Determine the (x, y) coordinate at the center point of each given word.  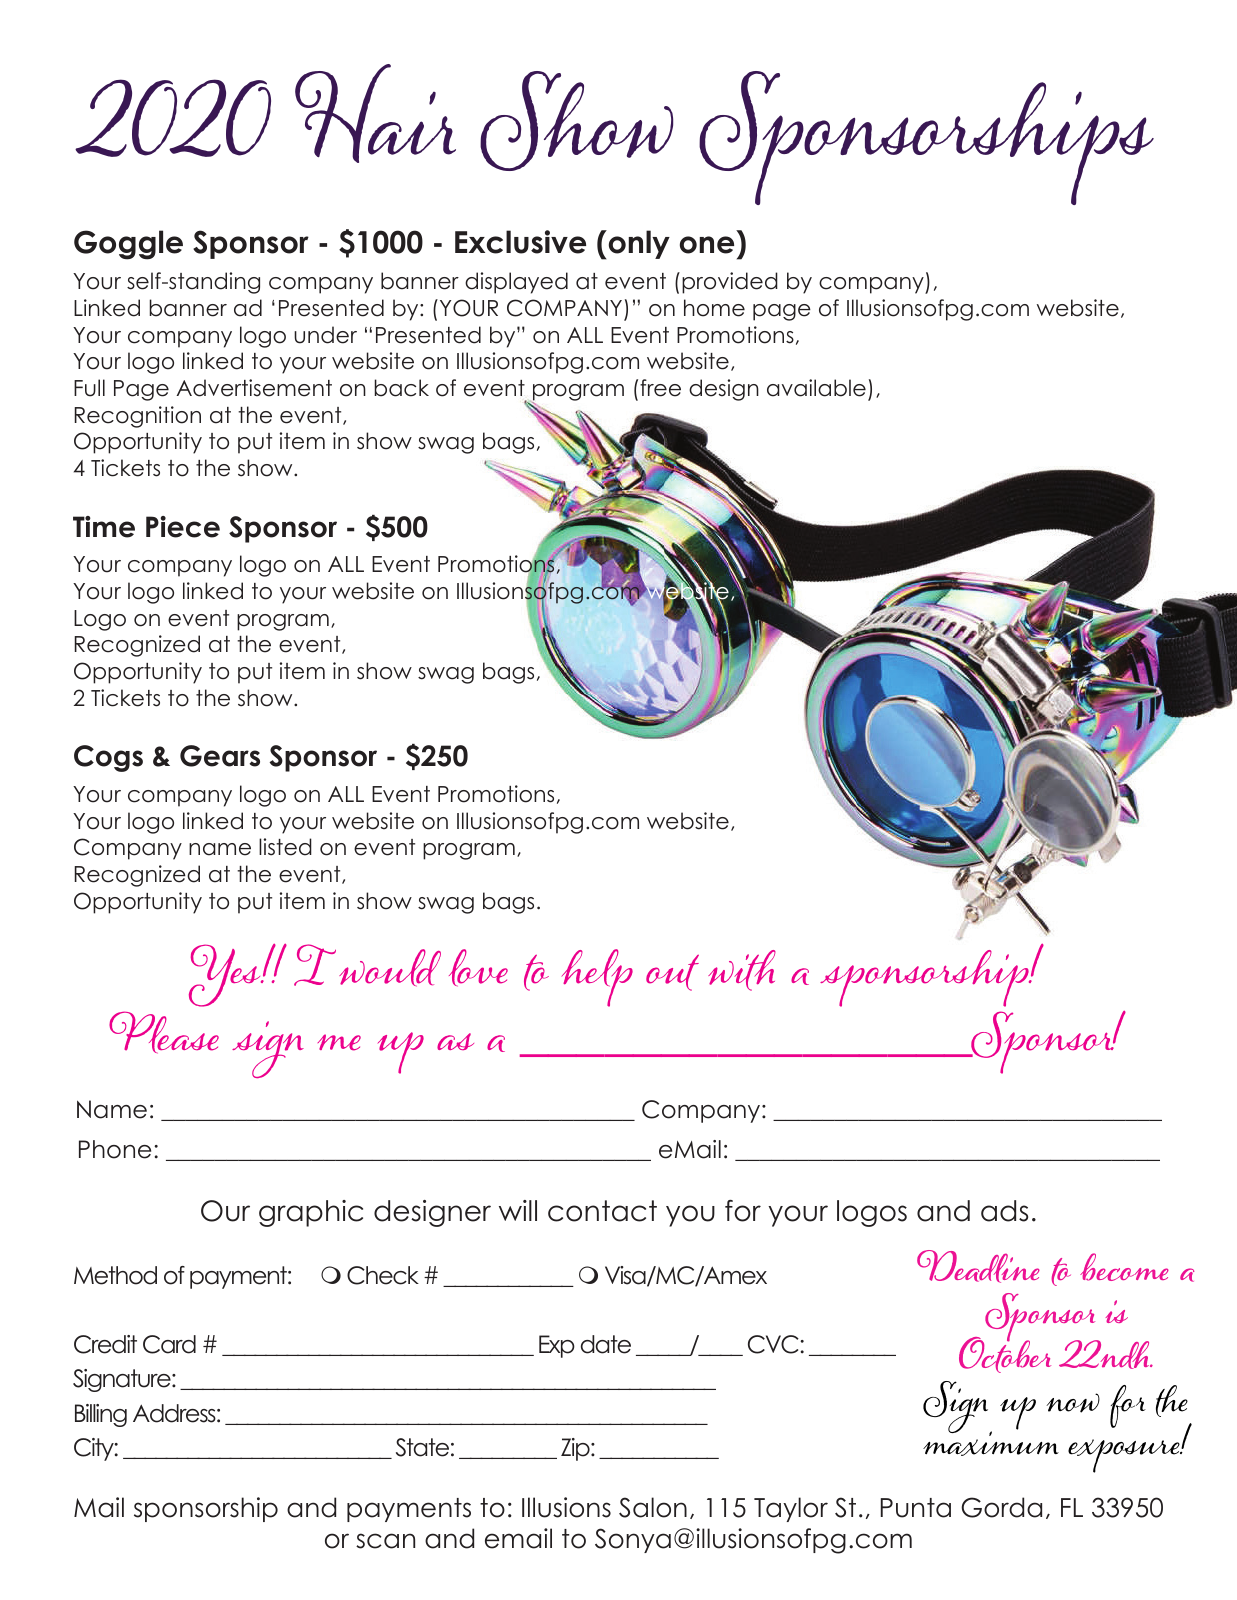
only (638, 244)
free (660, 388)
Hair (375, 113)
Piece (183, 527)
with (742, 970)
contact (602, 1211)
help (597, 978)
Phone (115, 1149)
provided (730, 283)
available (816, 388)
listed (285, 847)
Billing (101, 1415)
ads (1004, 1211)
